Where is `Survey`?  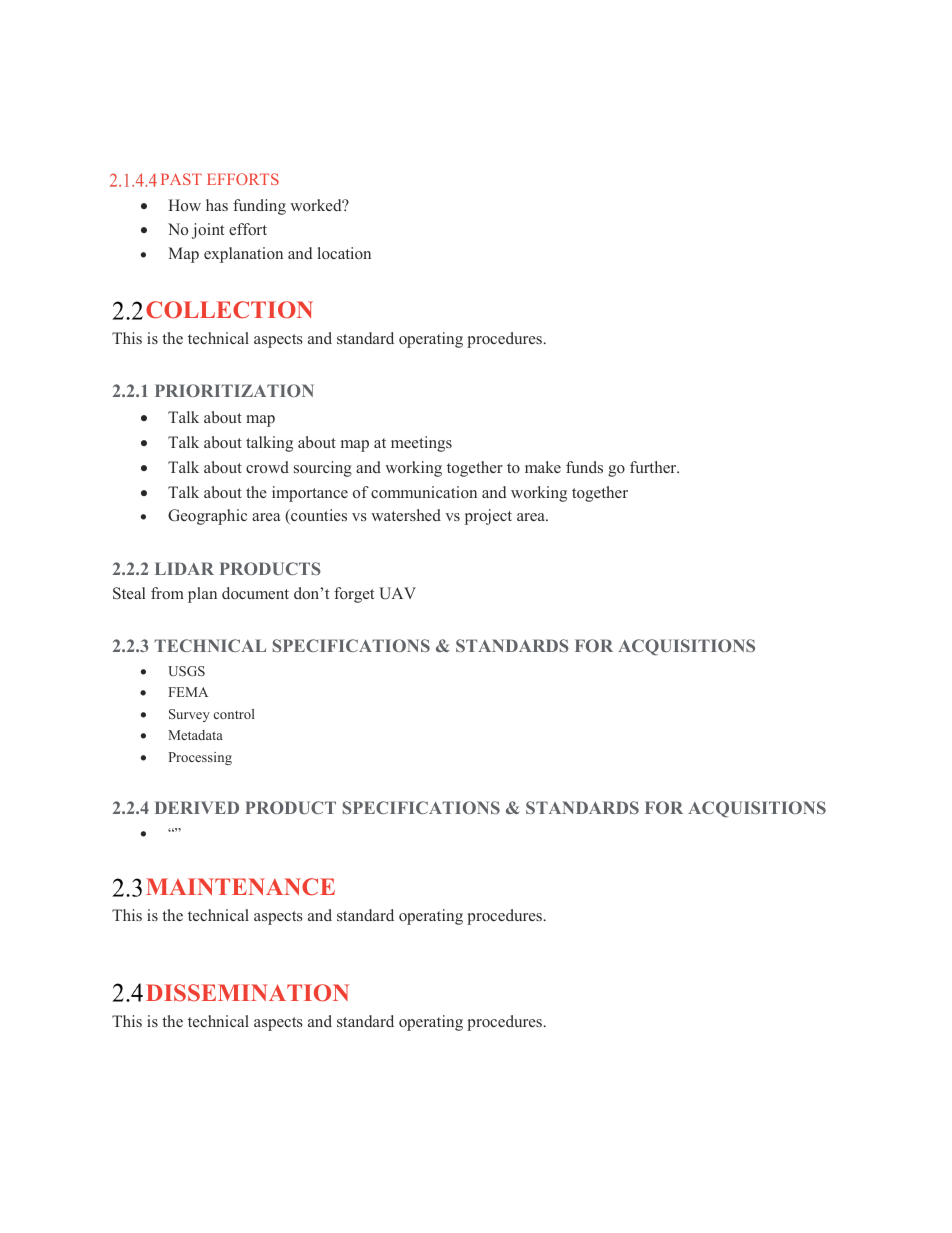 Survey is located at coordinates (189, 715).
